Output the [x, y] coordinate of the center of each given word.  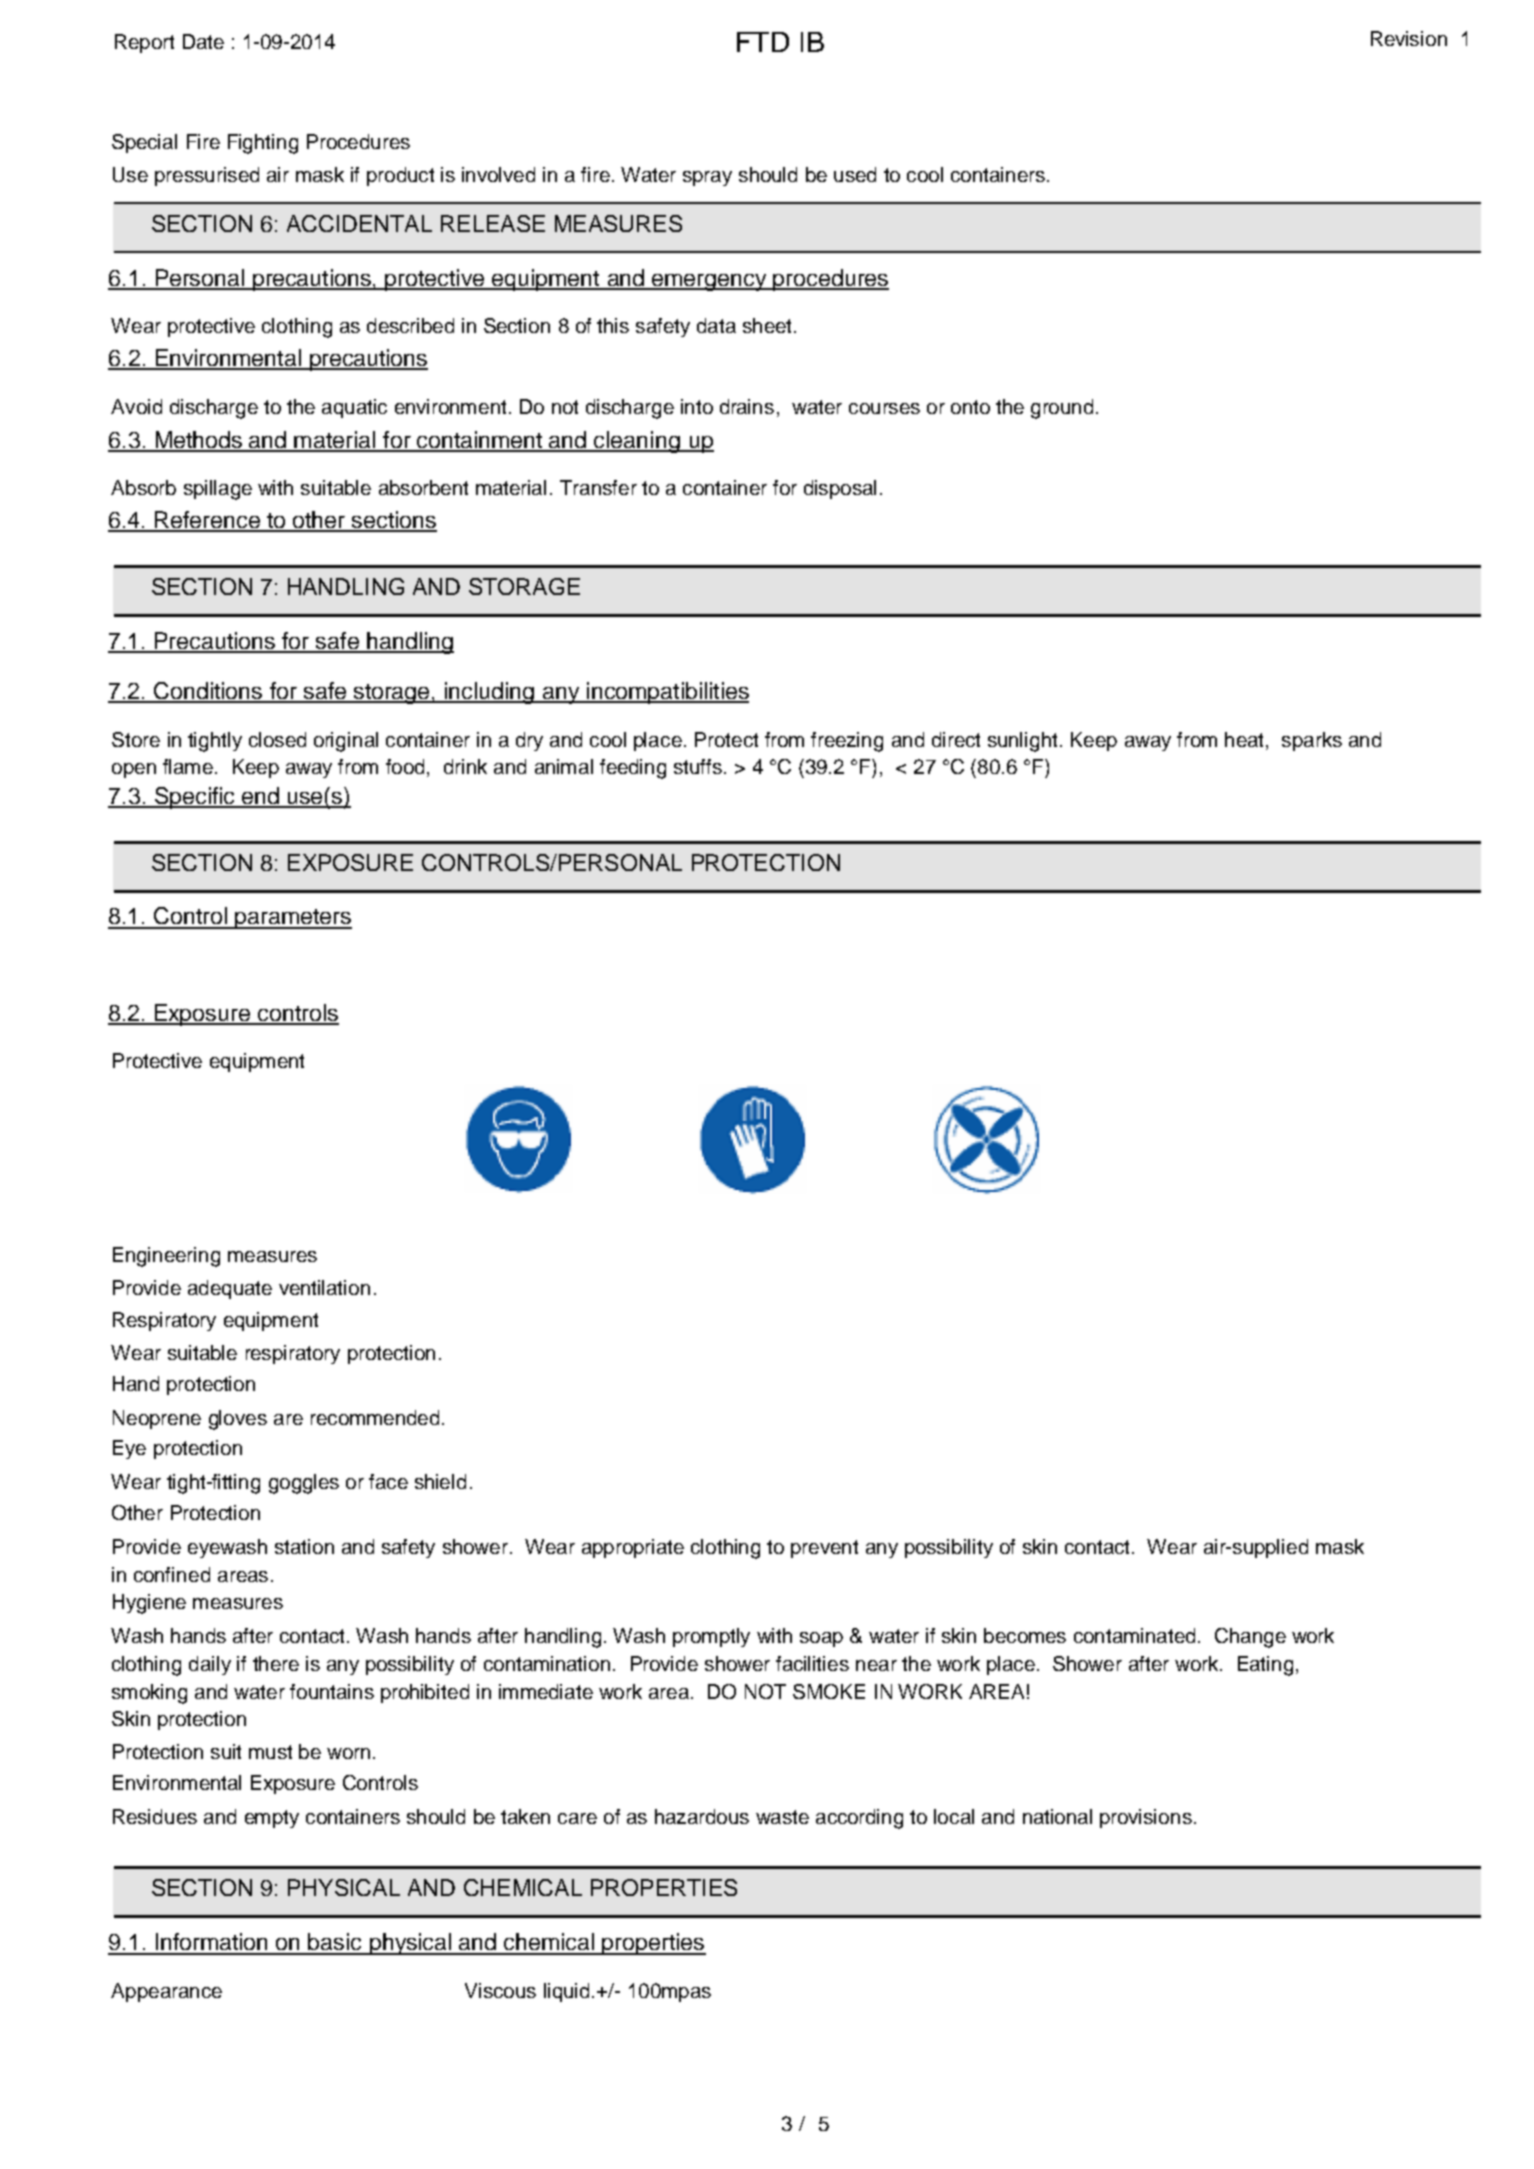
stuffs [698, 766]
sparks [1312, 741]
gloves [238, 1420]
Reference [207, 521]
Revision [1409, 38]
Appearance [166, 1992]
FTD [763, 42]
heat [1244, 739]
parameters [293, 919]
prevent [824, 1549]
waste [782, 1817]
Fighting [263, 144]
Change [1250, 1638]
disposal [840, 489]
